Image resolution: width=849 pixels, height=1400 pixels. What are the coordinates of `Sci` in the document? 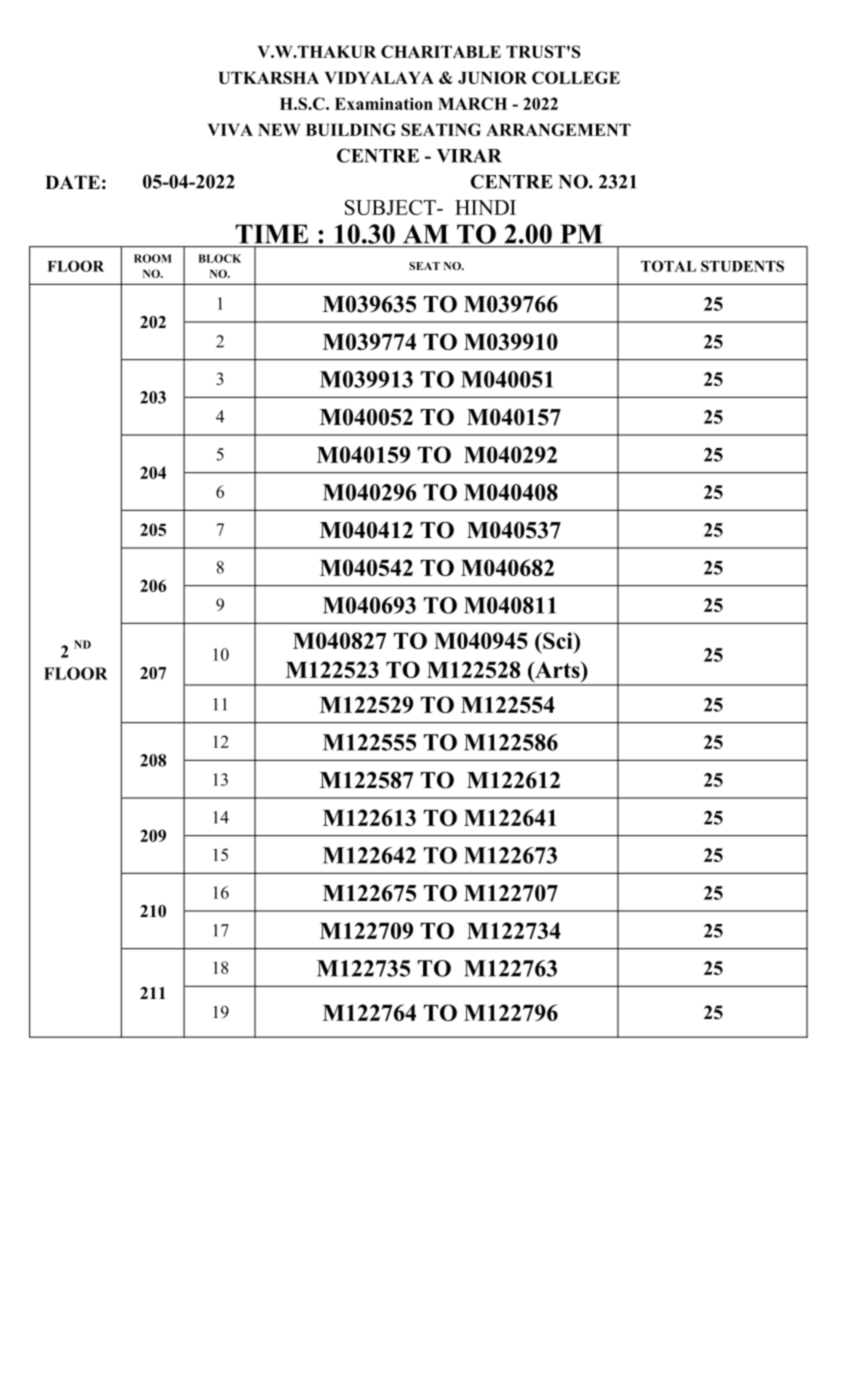 It's located at (558, 640).
